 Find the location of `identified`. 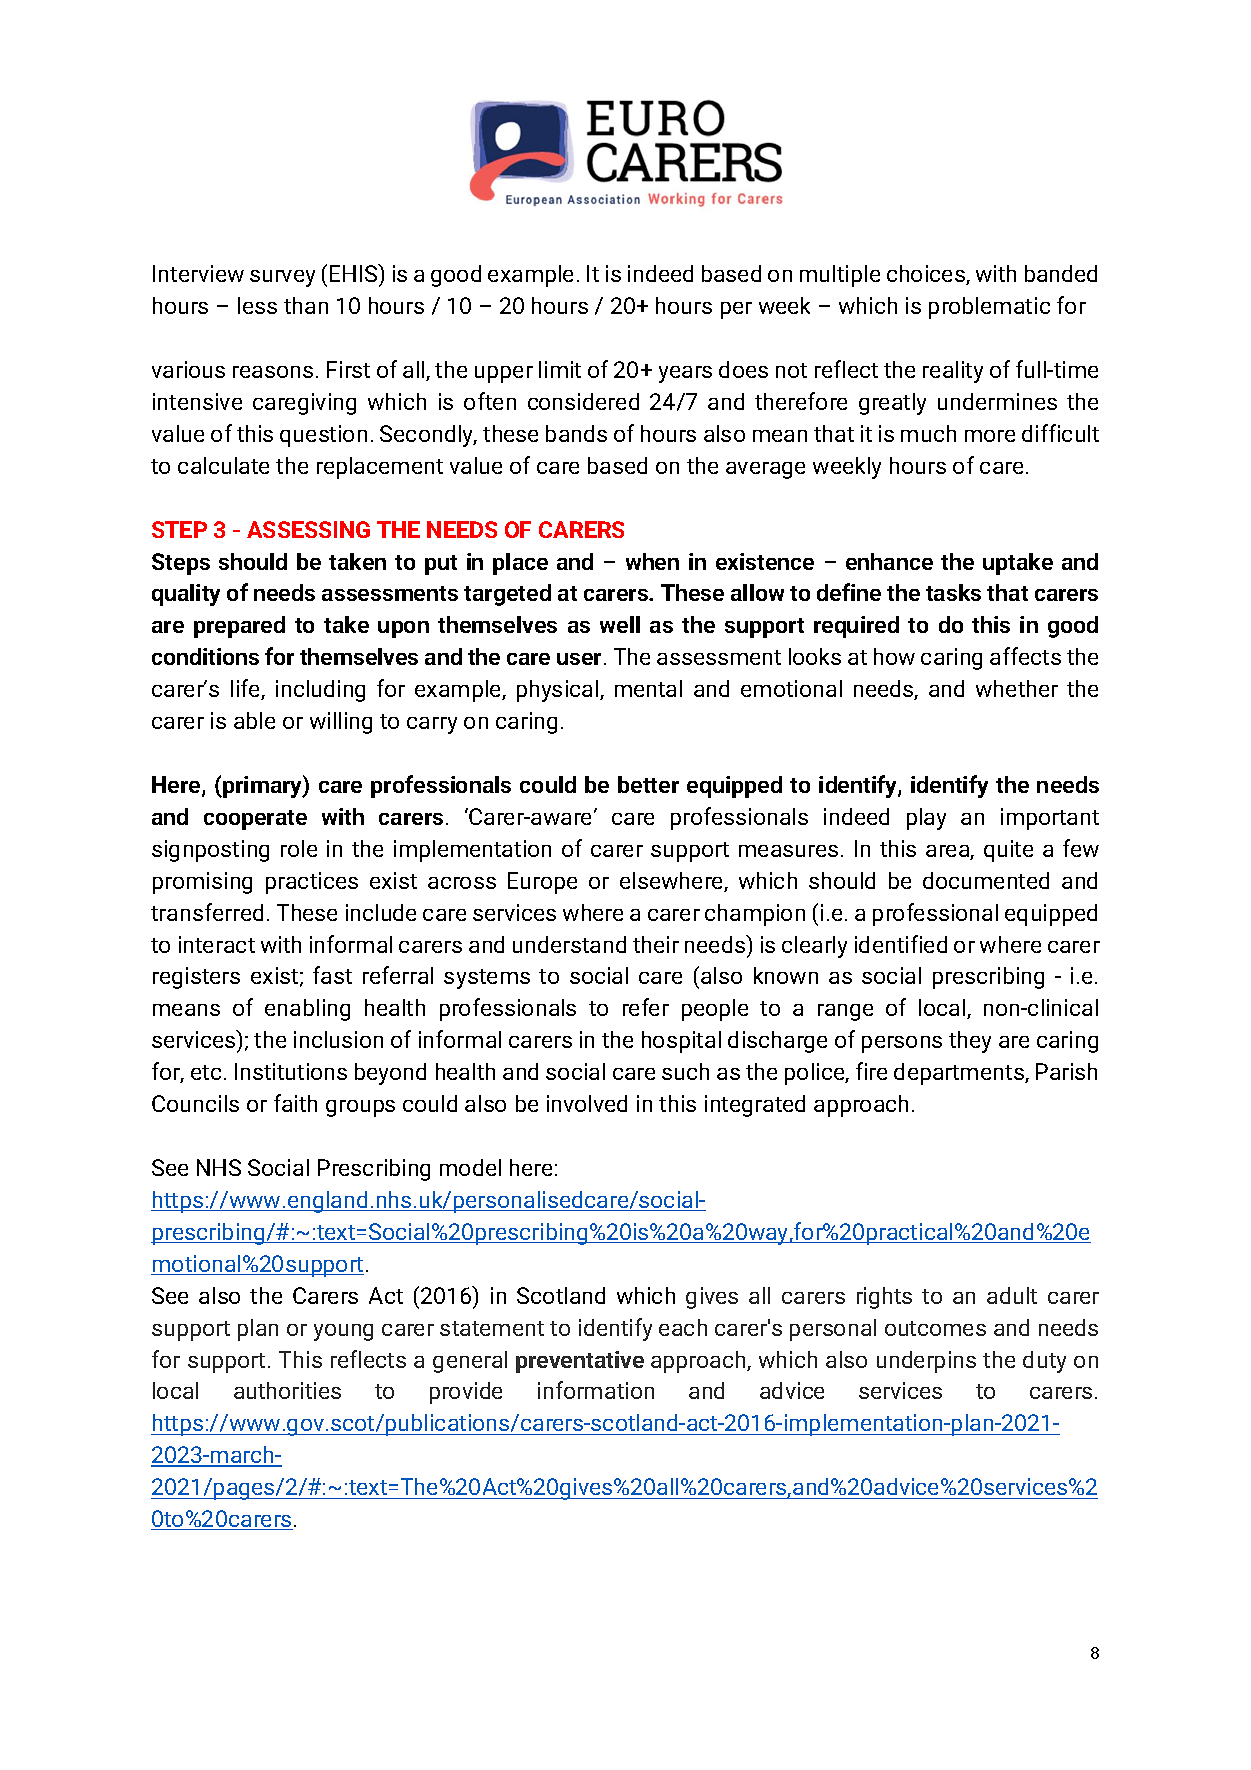

identified is located at coordinates (901, 944).
